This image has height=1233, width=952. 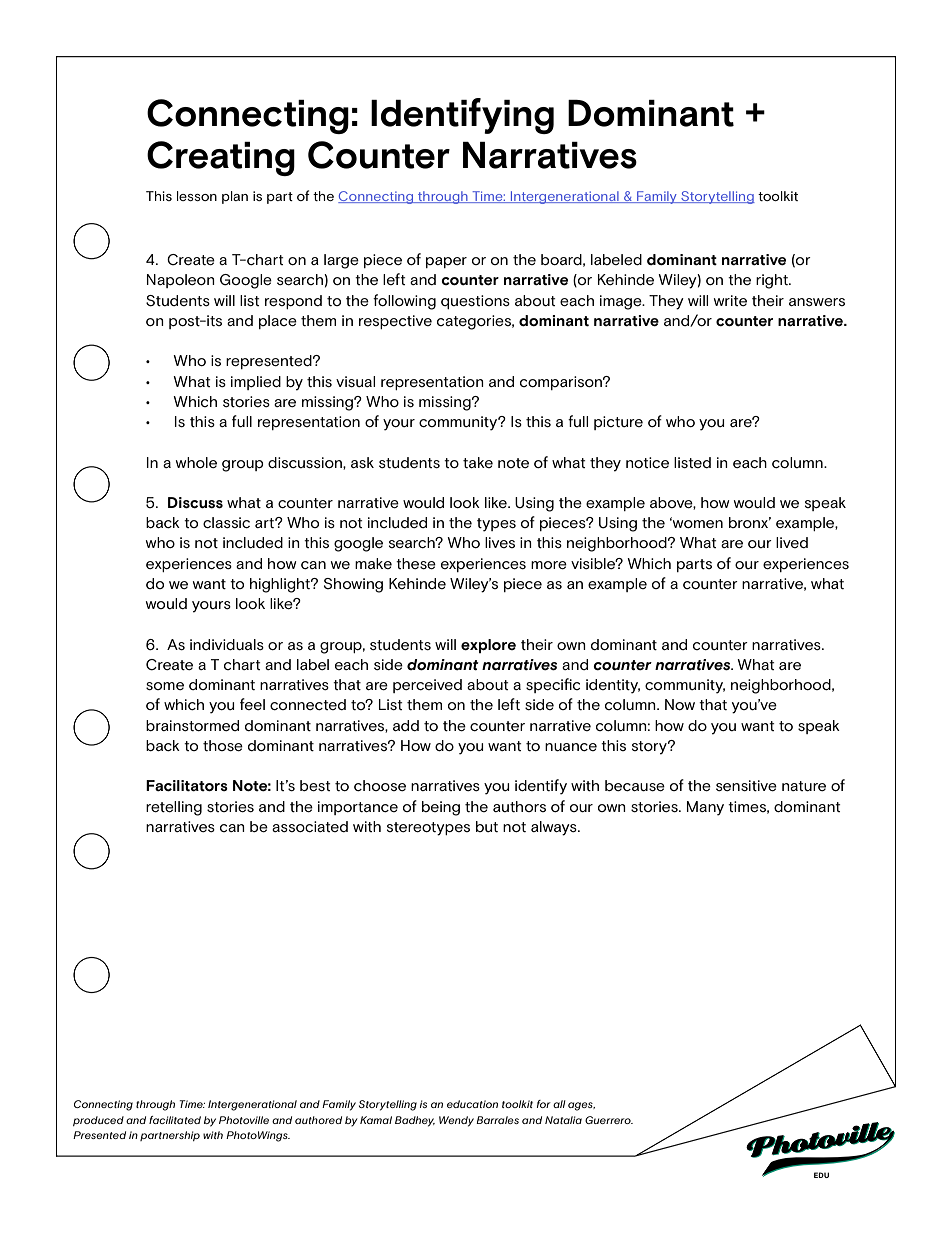 What do you see at coordinates (175, 1120) in the image?
I see `facilitated` at bounding box center [175, 1120].
